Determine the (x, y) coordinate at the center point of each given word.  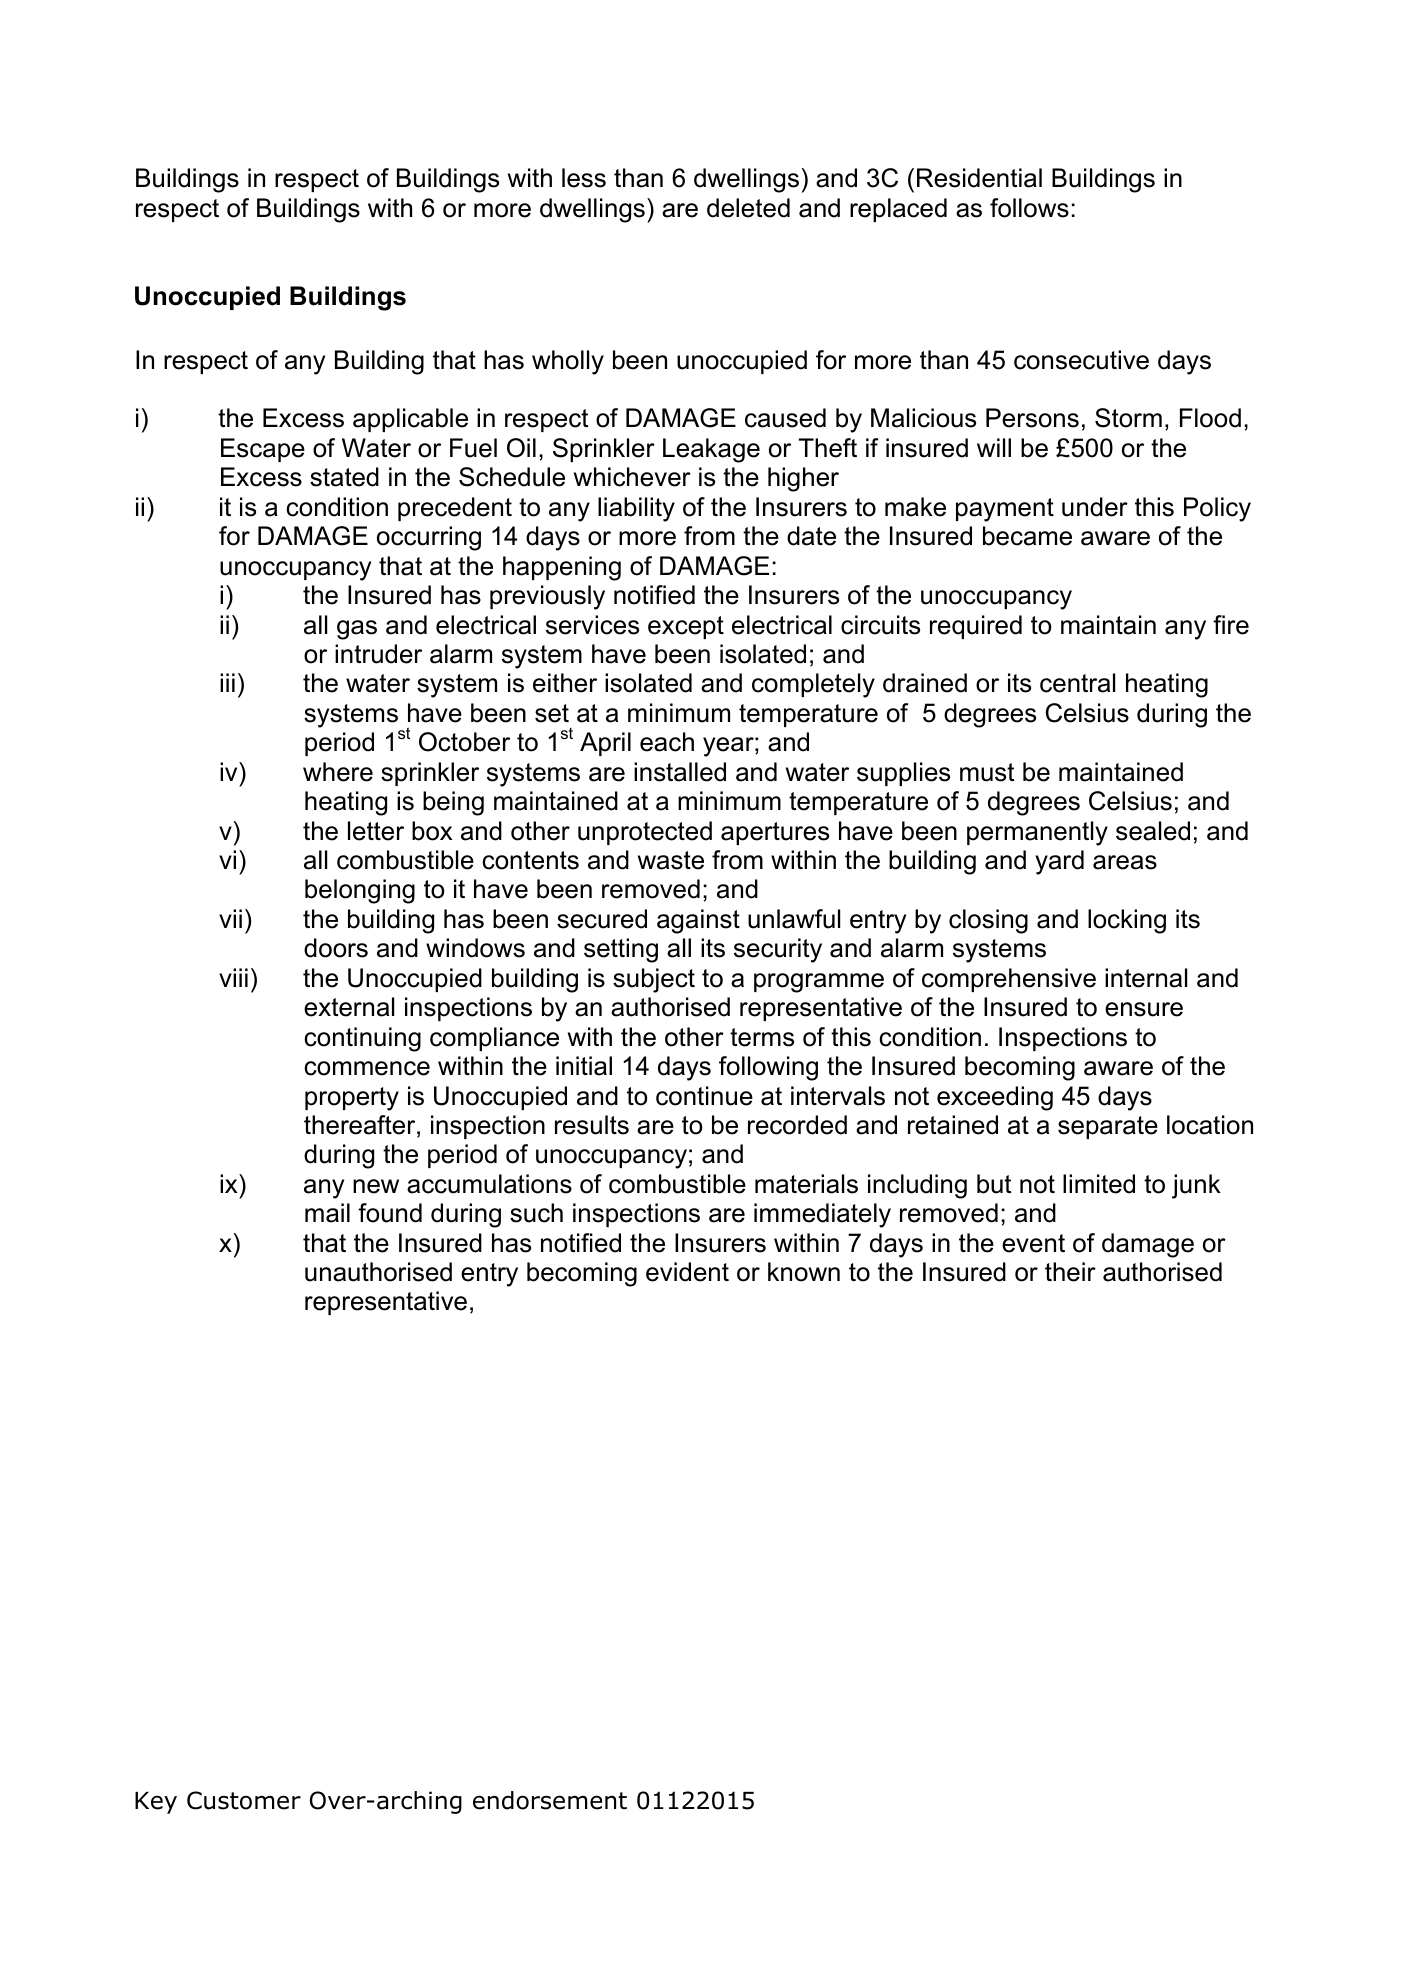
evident (687, 1272)
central (1077, 683)
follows (1029, 208)
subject (654, 980)
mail (327, 1213)
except (686, 627)
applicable (410, 420)
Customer (244, 1800)
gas (357, 630)
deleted (748, 208)
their (1070, 1272)
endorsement (550, 1800)
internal (1146, 978)
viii (233, 977)
